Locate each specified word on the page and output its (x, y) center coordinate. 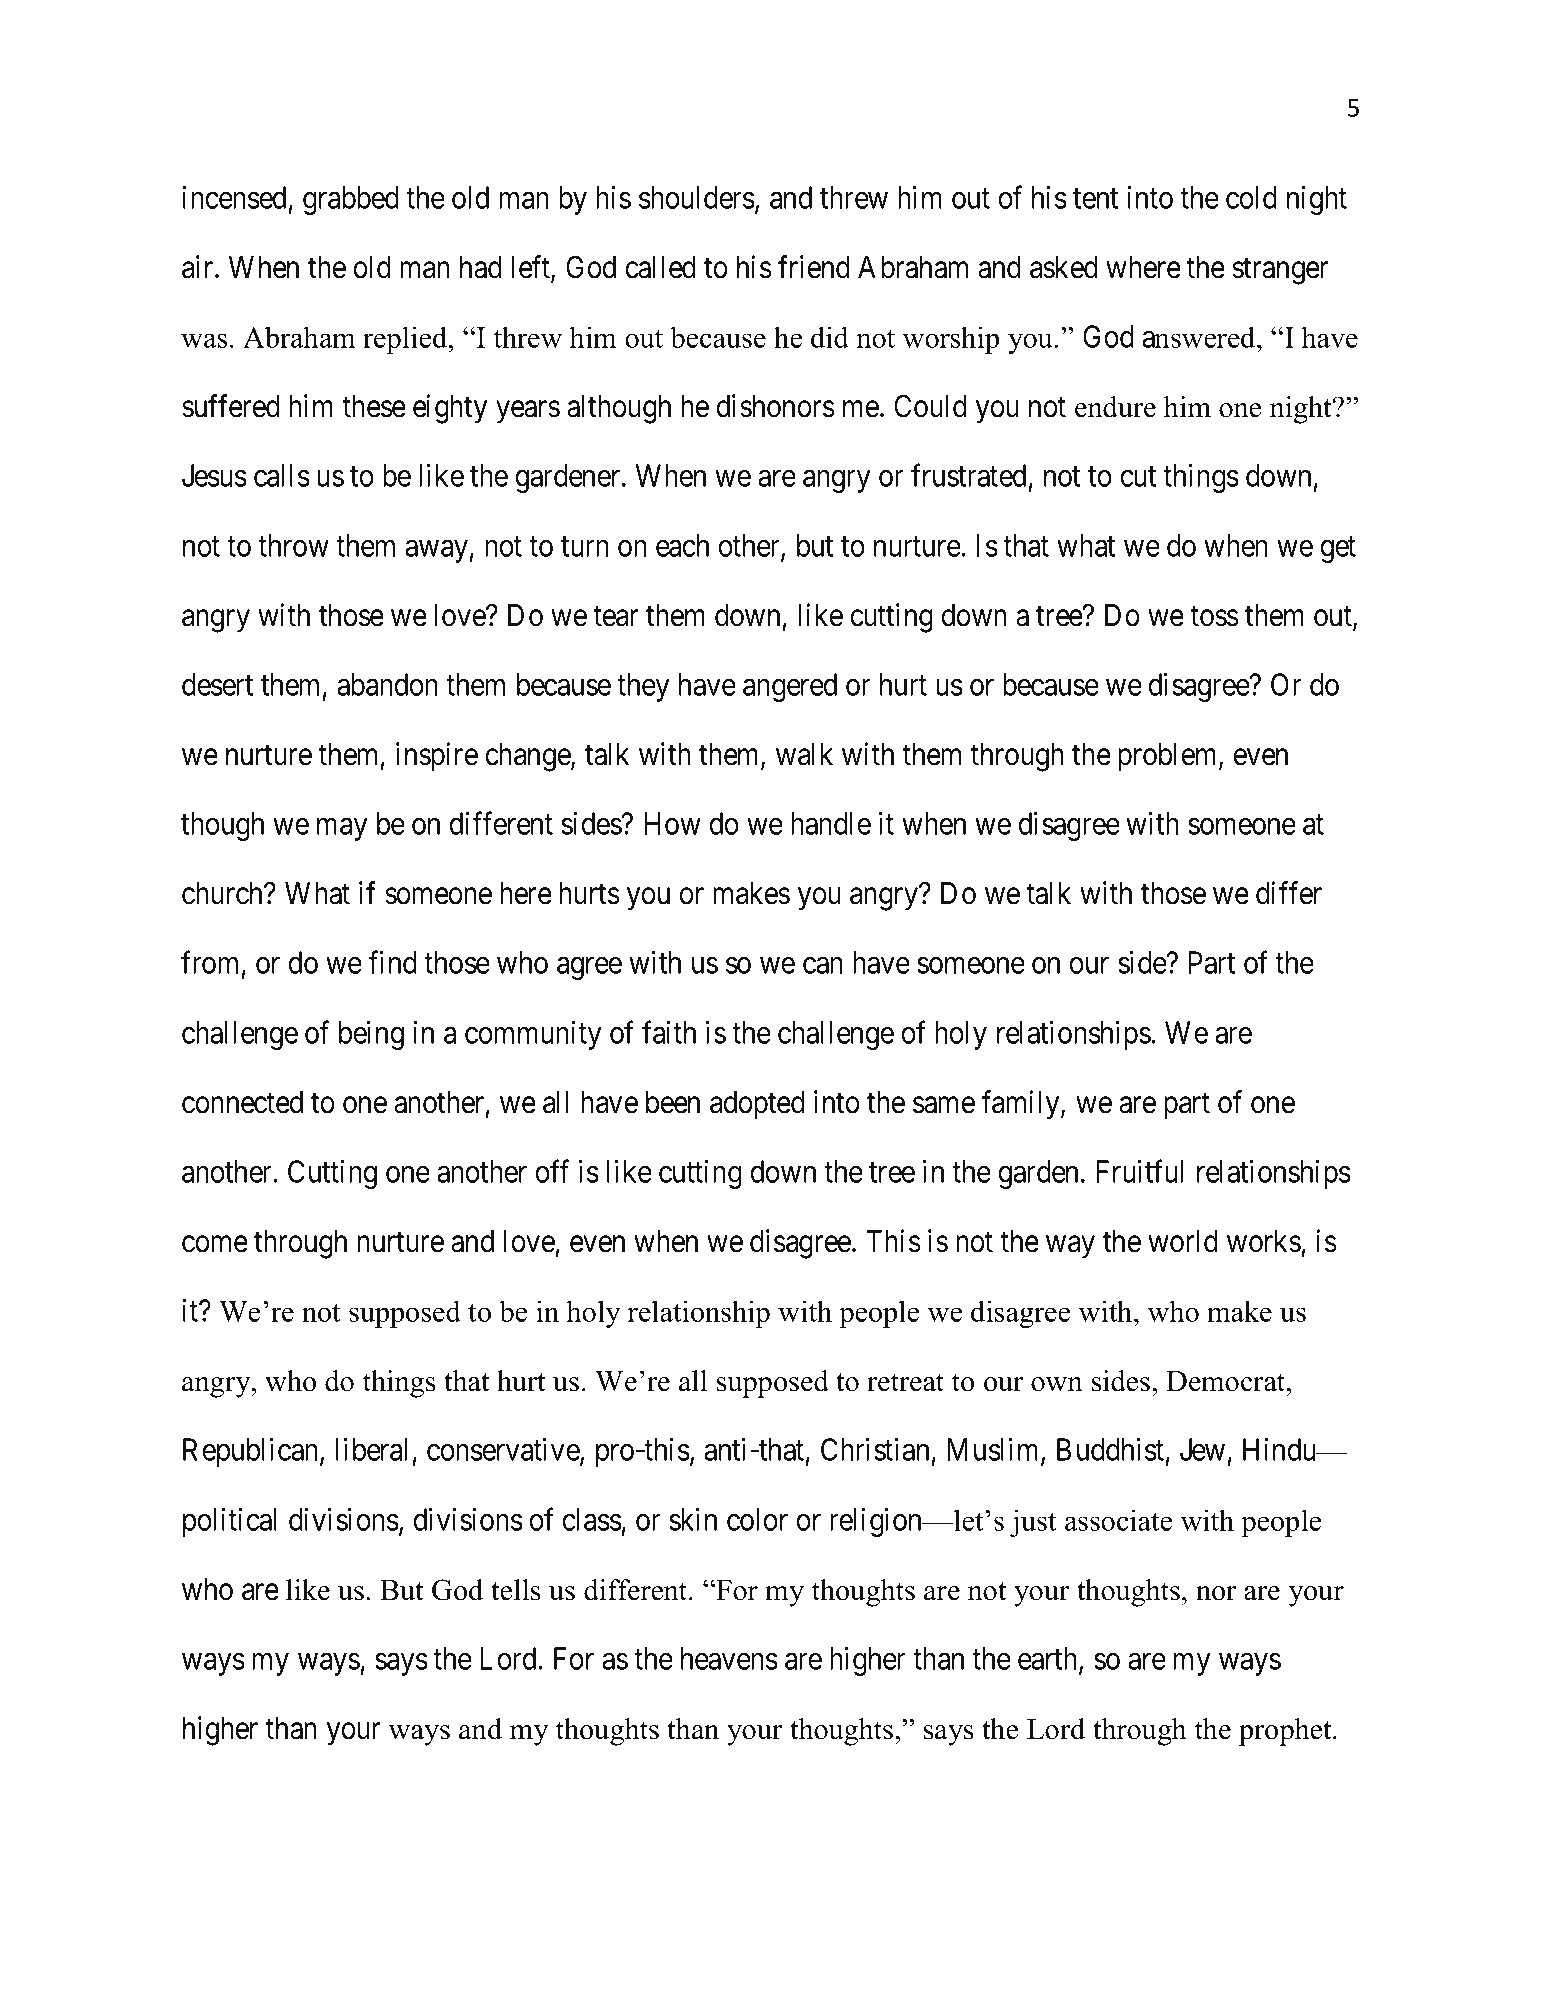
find (392, 962)
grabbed (351, 200)
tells (515, 1590)
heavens (729, 1658)
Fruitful (1140, 1171)
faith (669, 1032)
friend (814, 267)
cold (1251, 197)
